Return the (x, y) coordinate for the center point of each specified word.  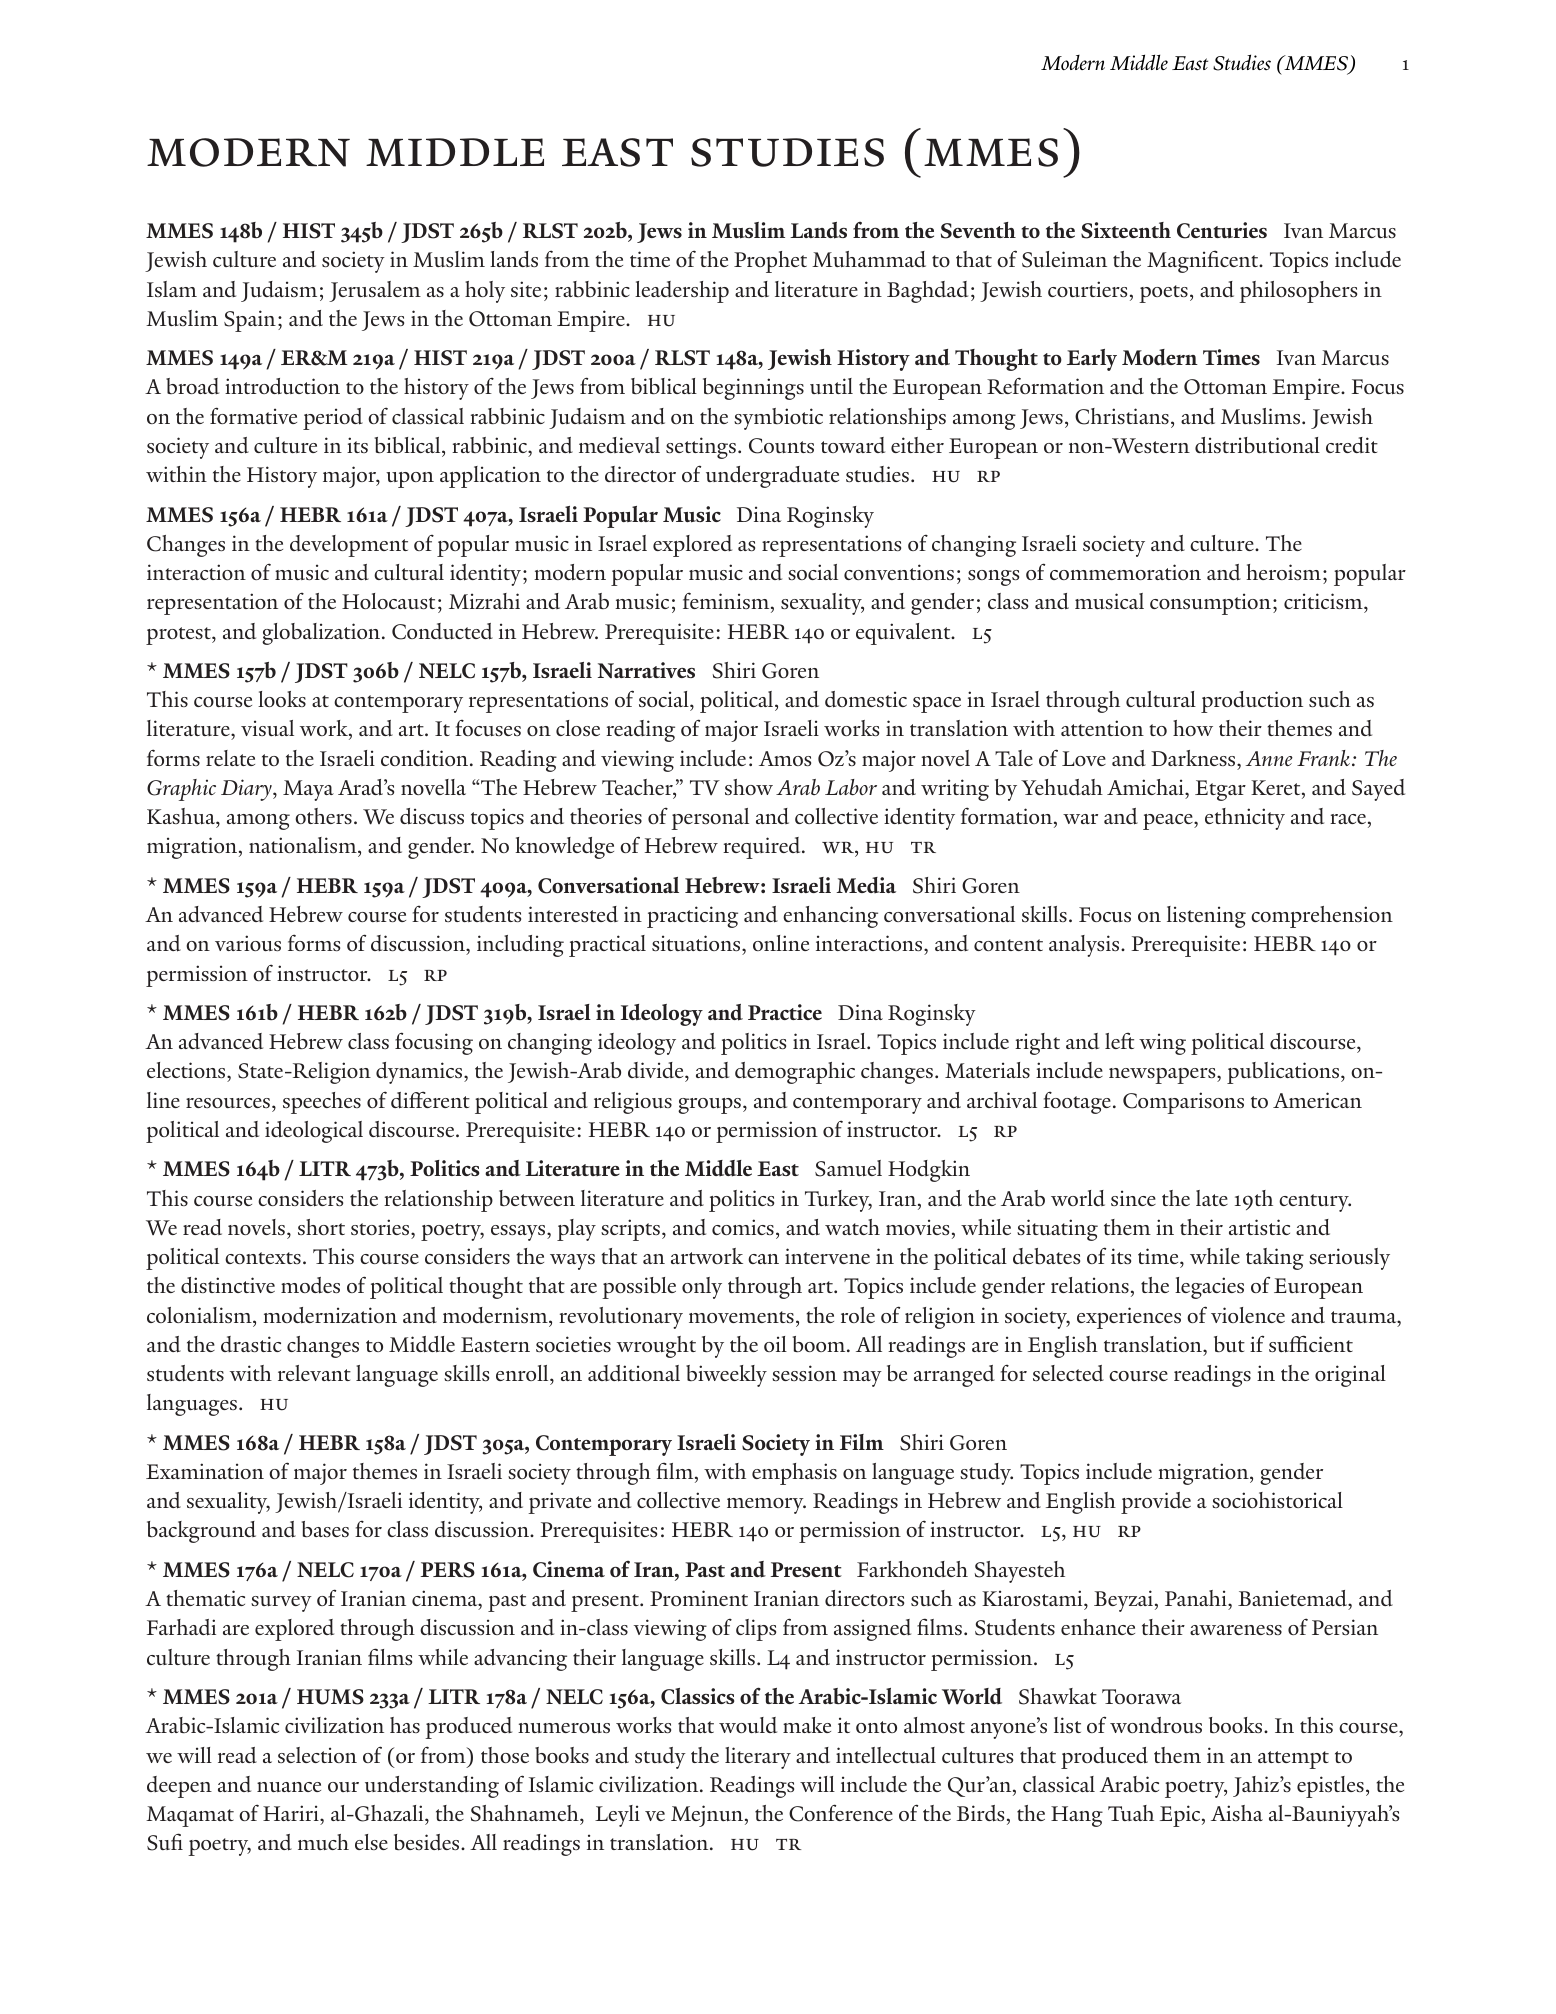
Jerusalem (375, 291)
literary (758, 1758)
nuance (289, 1787)
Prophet (770, 262)
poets (1163, 294)
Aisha (1237, 1813)
